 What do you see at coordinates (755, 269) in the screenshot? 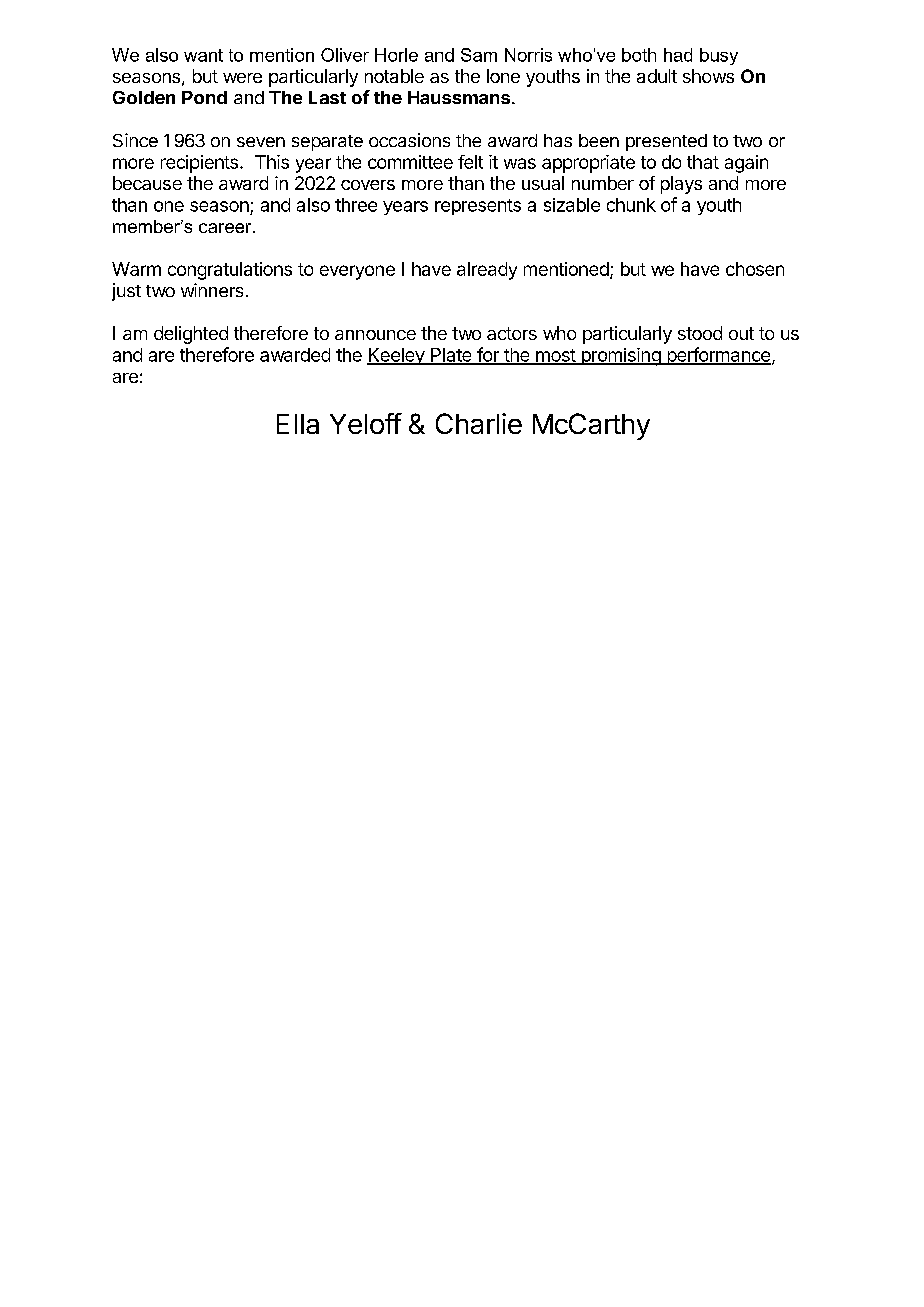
I see `chosen` at bounding box center [755, 269].
